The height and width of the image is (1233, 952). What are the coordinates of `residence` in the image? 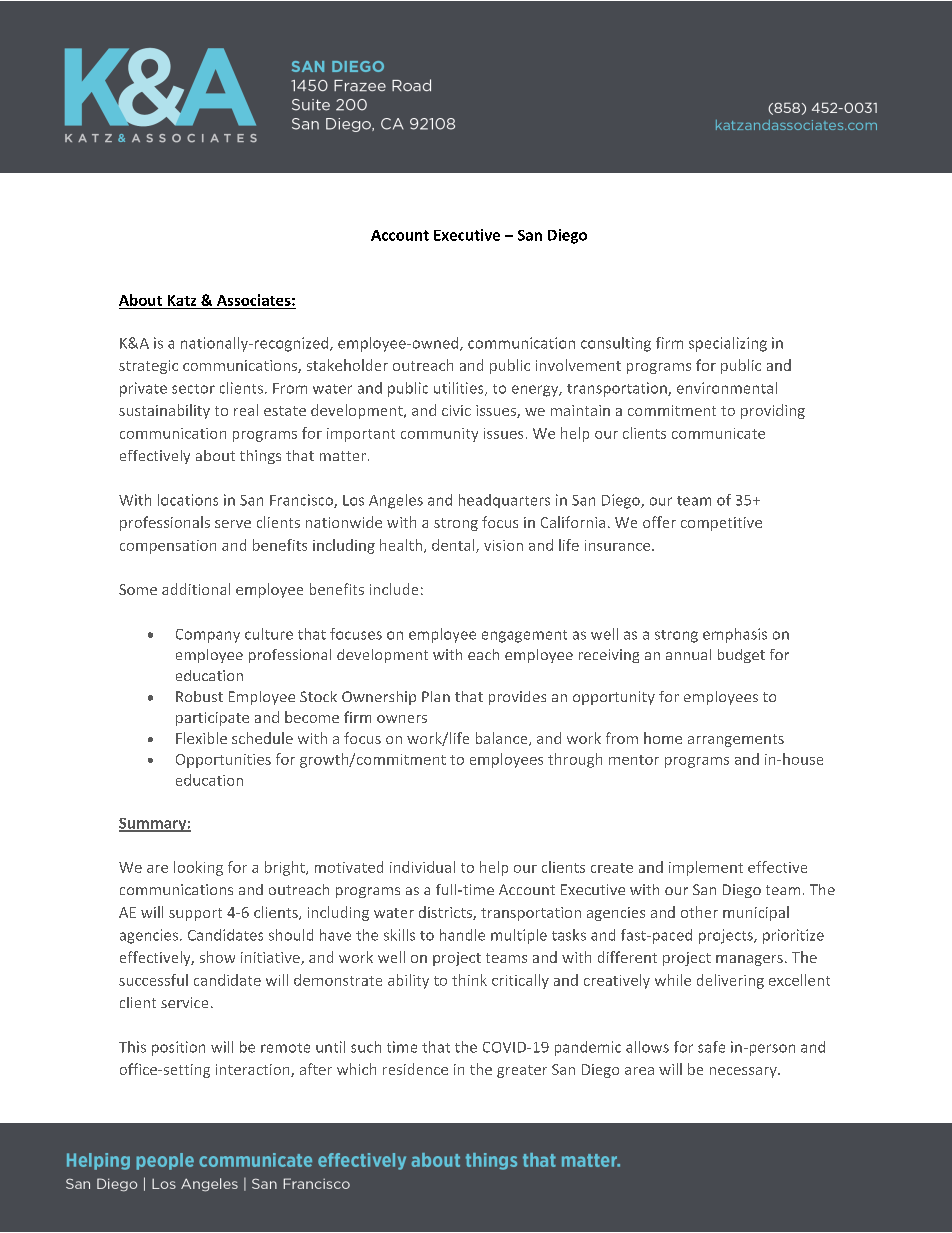 It's located at (415, 1069).
